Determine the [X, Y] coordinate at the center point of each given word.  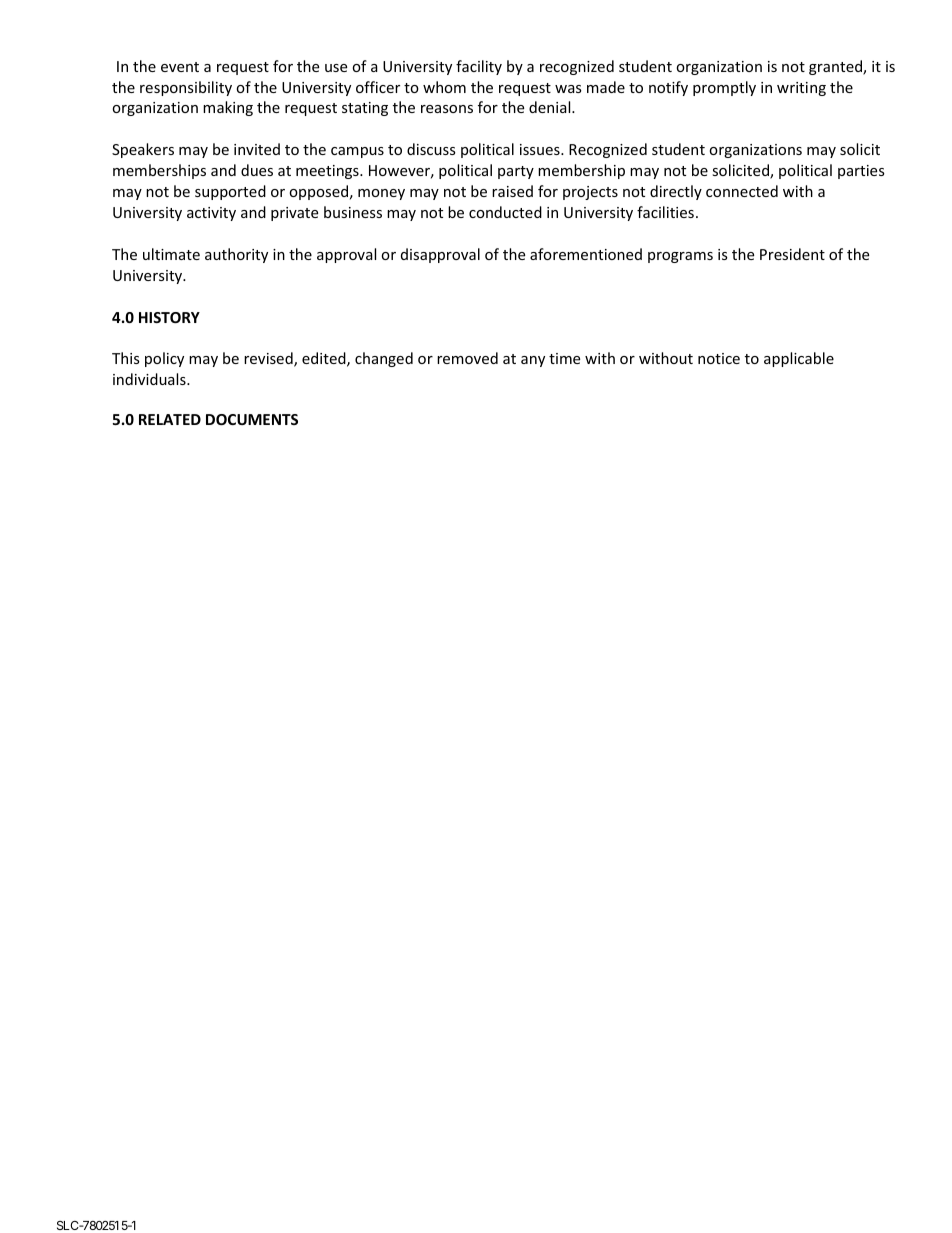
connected [742, 191]
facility [479, 67]
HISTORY [169, 317]
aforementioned [586, 254]
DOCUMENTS [252, 419]
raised [512, 191]
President [792, 254]
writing [801, 89]
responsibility [186, 88]
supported [230, 192]
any [533, 361]
